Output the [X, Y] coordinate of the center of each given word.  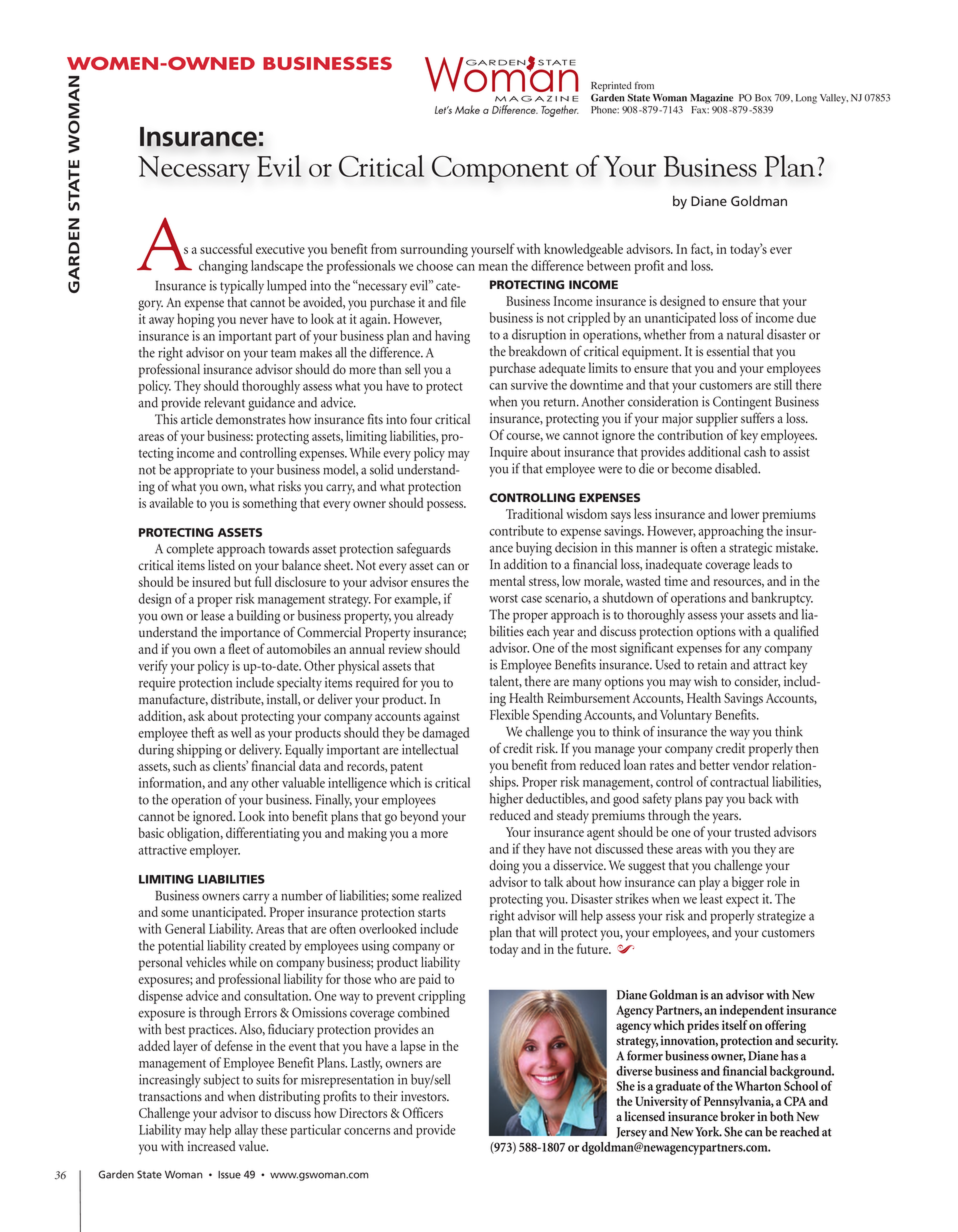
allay [246, 1131]
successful [226, 248]
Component [500, 169]
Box [763, 98]
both [782, 1116]
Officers [423, 1112]
